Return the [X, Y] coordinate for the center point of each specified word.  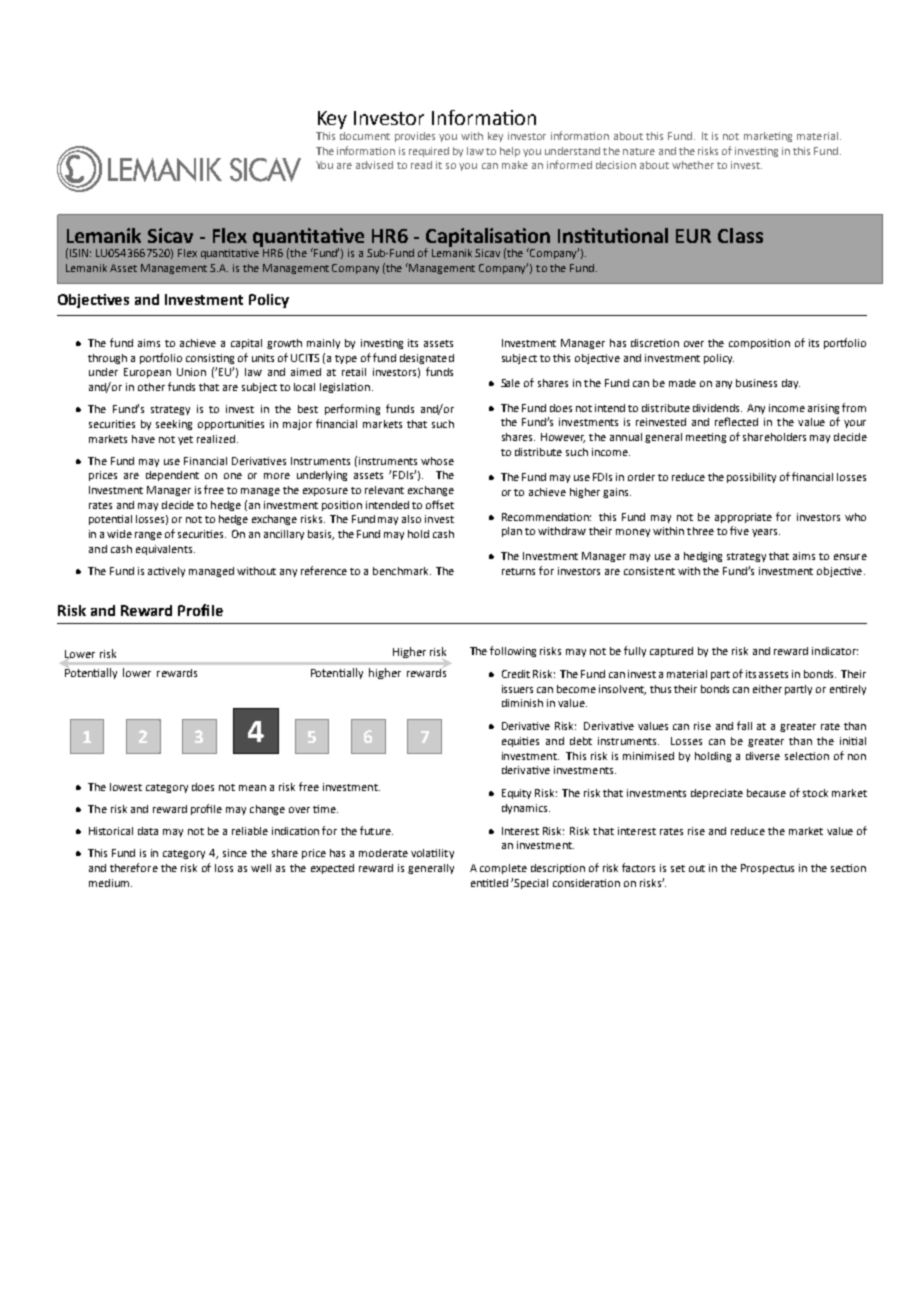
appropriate [743, 518]
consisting [210, 359]
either [767, 689]
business [756, 383]
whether [693, 165]
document [365, 136]
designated [427, 359]
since [235, 853]
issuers [517, 689]
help [510, 152]
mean [252, 788]
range [148, 536]
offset [440, 504]
